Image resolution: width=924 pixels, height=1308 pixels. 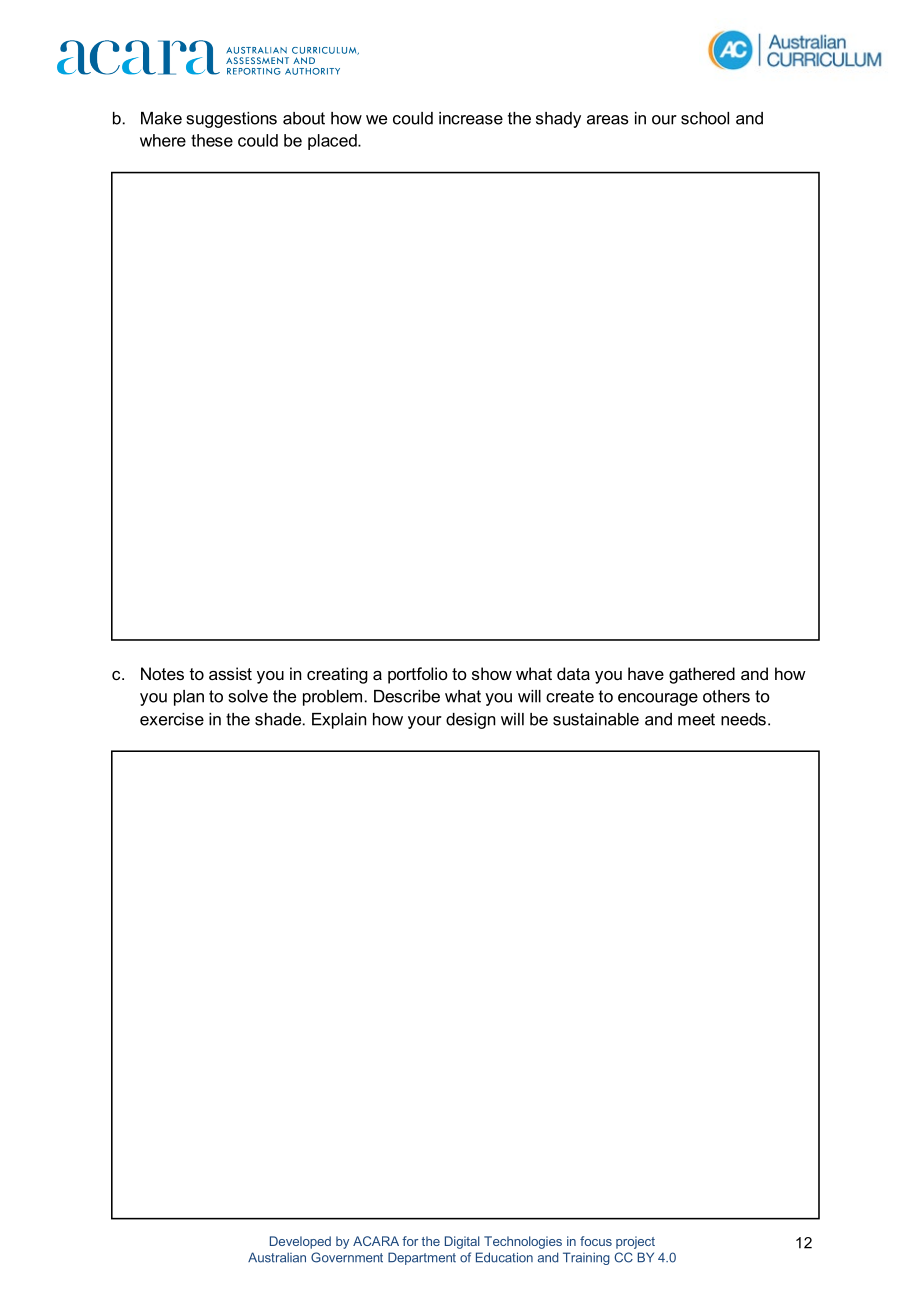 What do you see at coordinates (646, 673) in the document?
I see `have` at bounding box center [646, 673].
